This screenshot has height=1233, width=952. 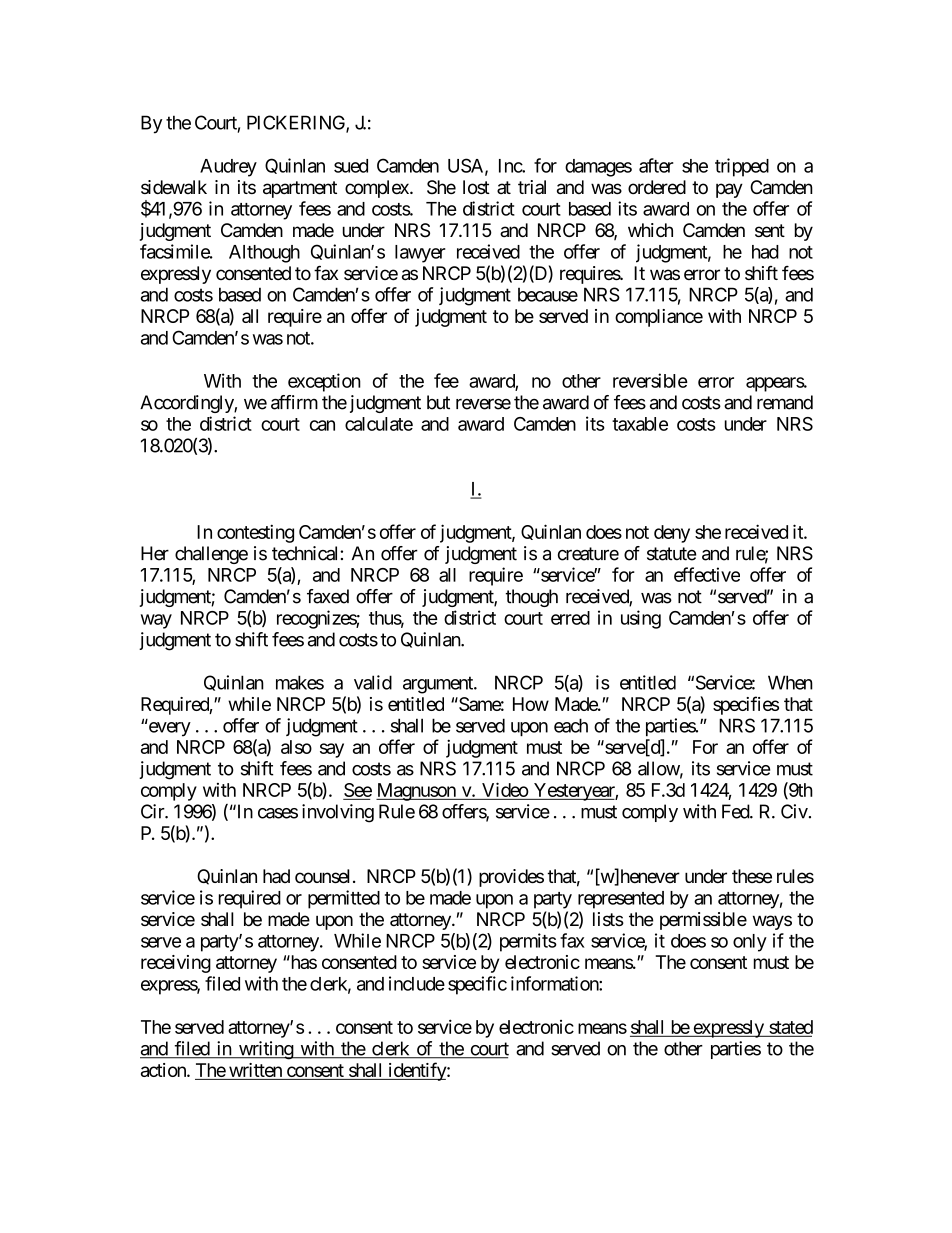 What do you see at coordinates (228, 168) in the screenshot?
I see `Audrey` at bounding box center [228, 168].
